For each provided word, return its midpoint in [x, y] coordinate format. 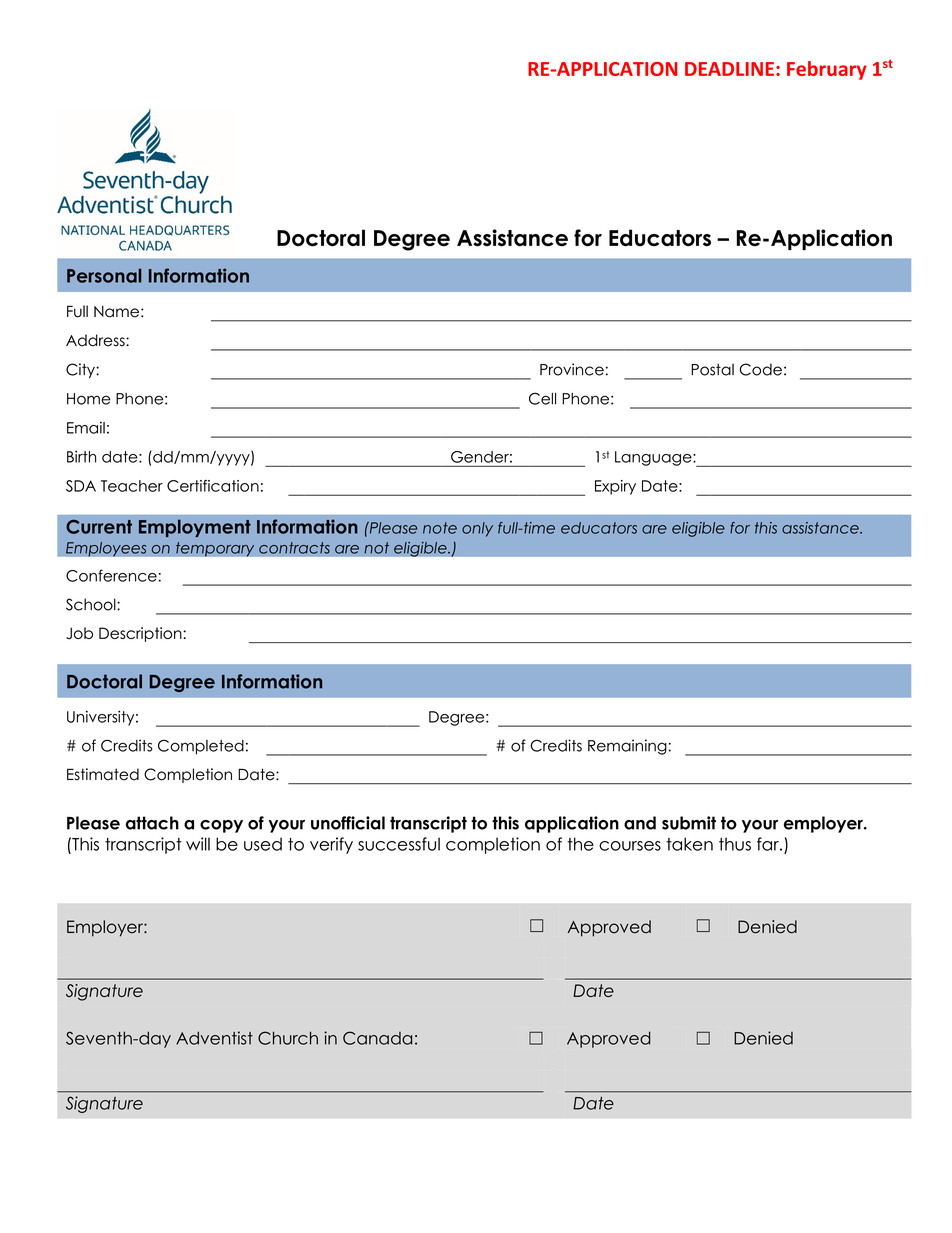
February [827, 70]
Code [760, 369]
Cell [542, 398]
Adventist [214, 1038]
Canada [377, 1038]
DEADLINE [729, 69]
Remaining [627, 747]
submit [689, 823]
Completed [201, 747]
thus [735, 844]
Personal [104, 275]
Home [89, 399]
